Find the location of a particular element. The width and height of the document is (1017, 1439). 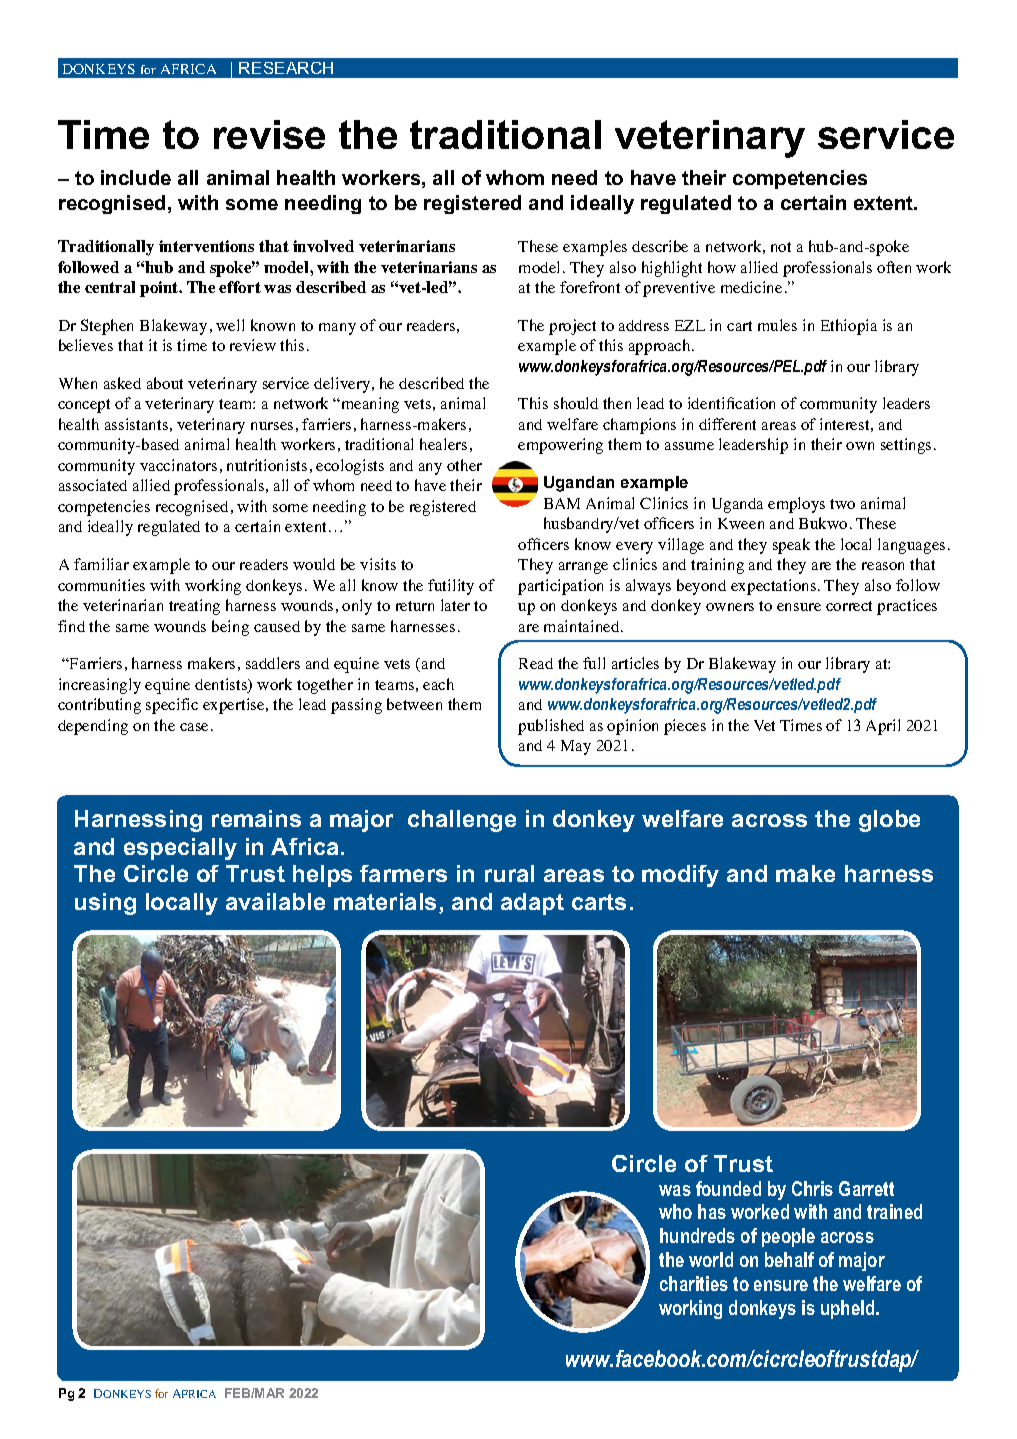

published is located at coordinates (551, 727).
